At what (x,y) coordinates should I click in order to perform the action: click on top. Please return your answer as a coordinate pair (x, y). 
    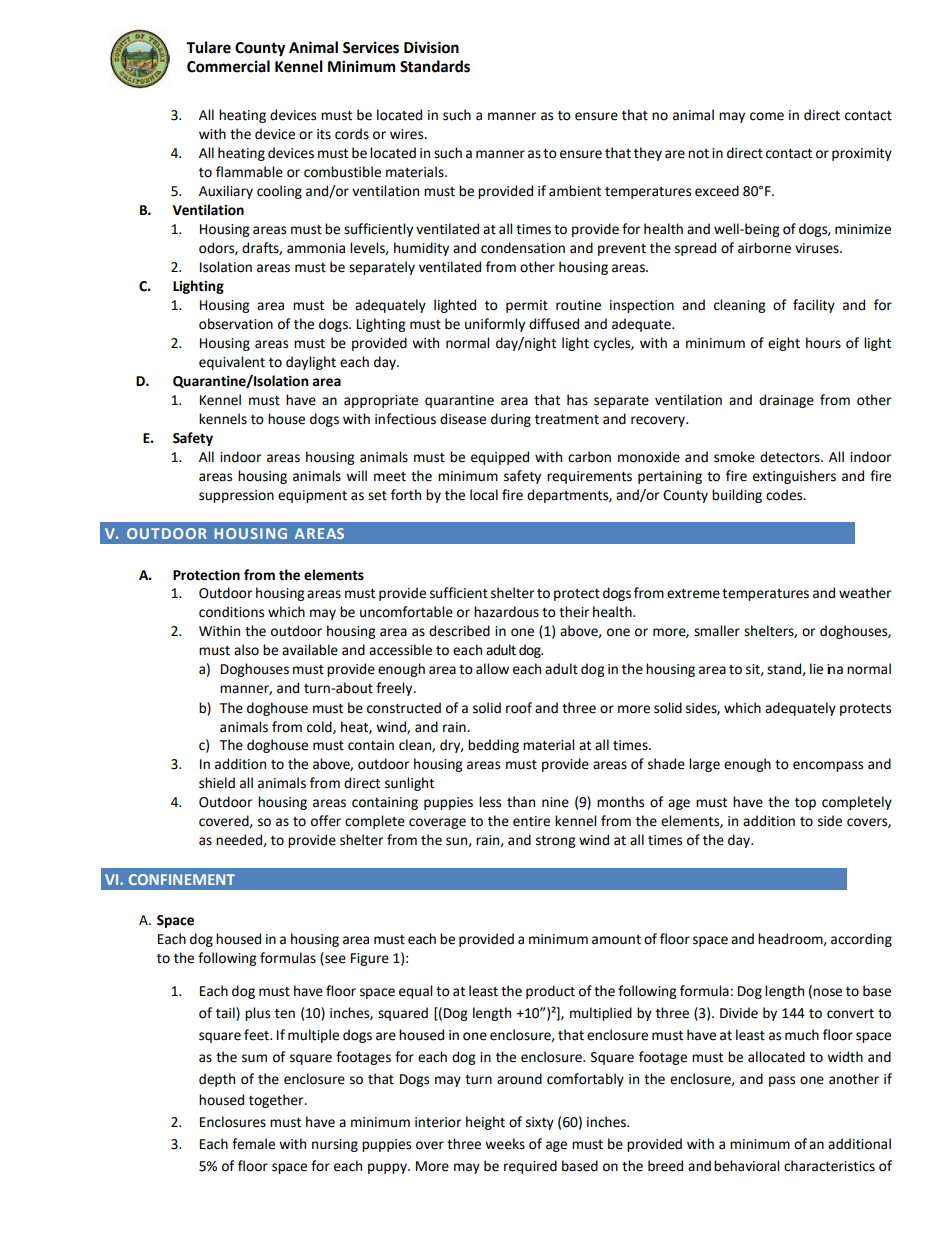
    Looking at the image, I should click on (805, 804).
